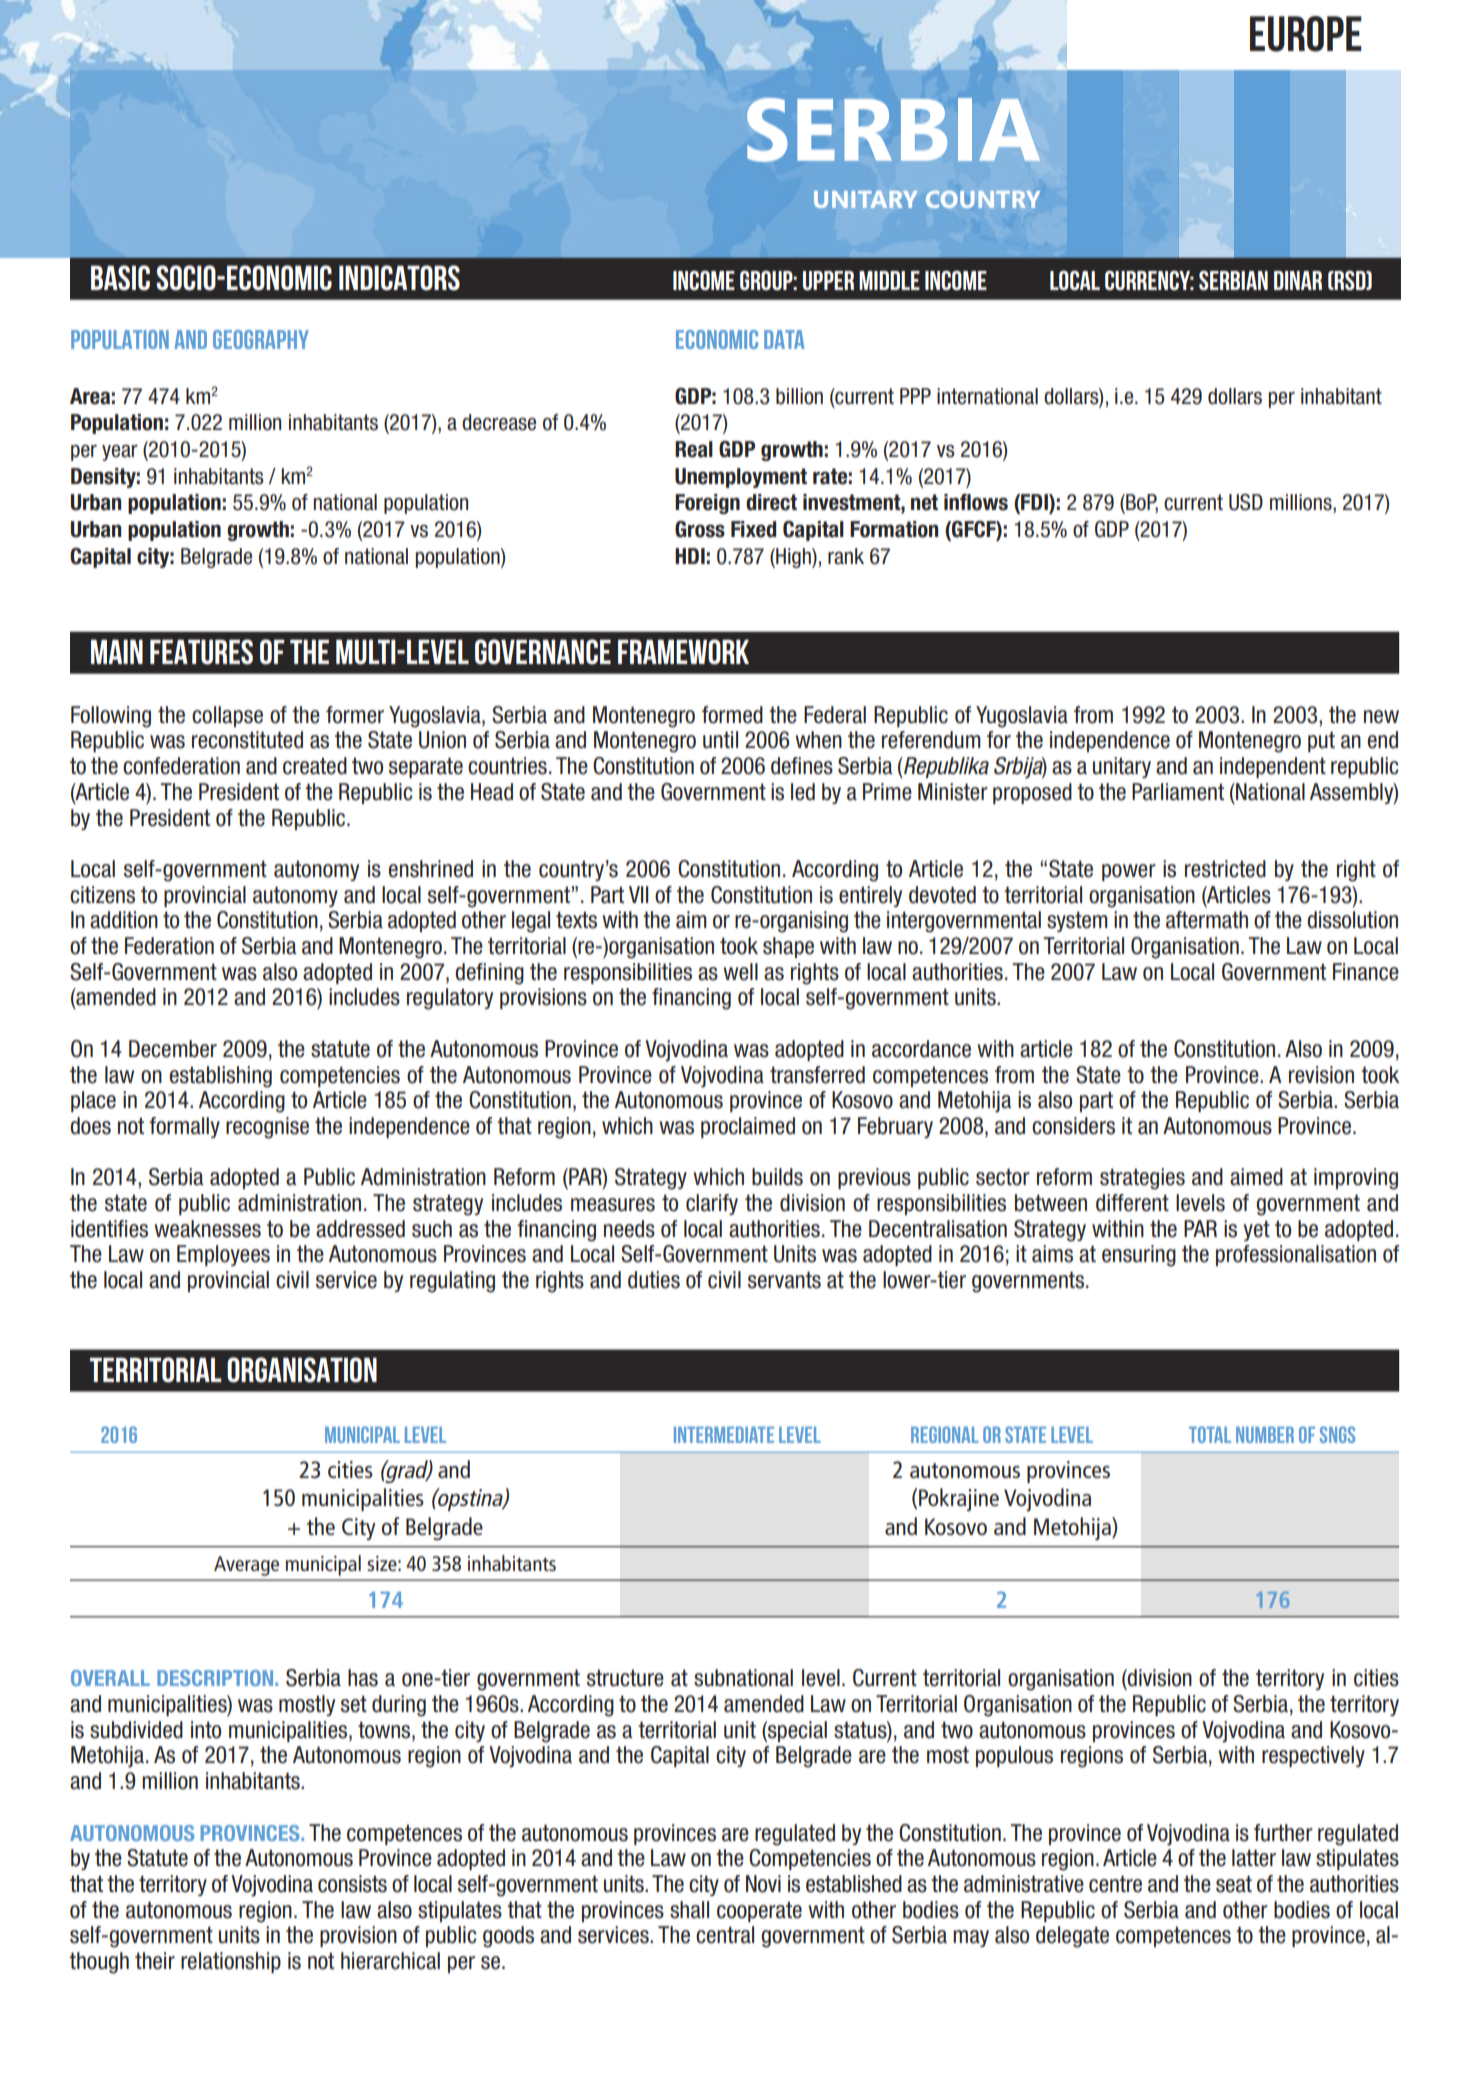 This screenshot has height=2080, width=1471. I want to click on Average, so click(246, 1566).
